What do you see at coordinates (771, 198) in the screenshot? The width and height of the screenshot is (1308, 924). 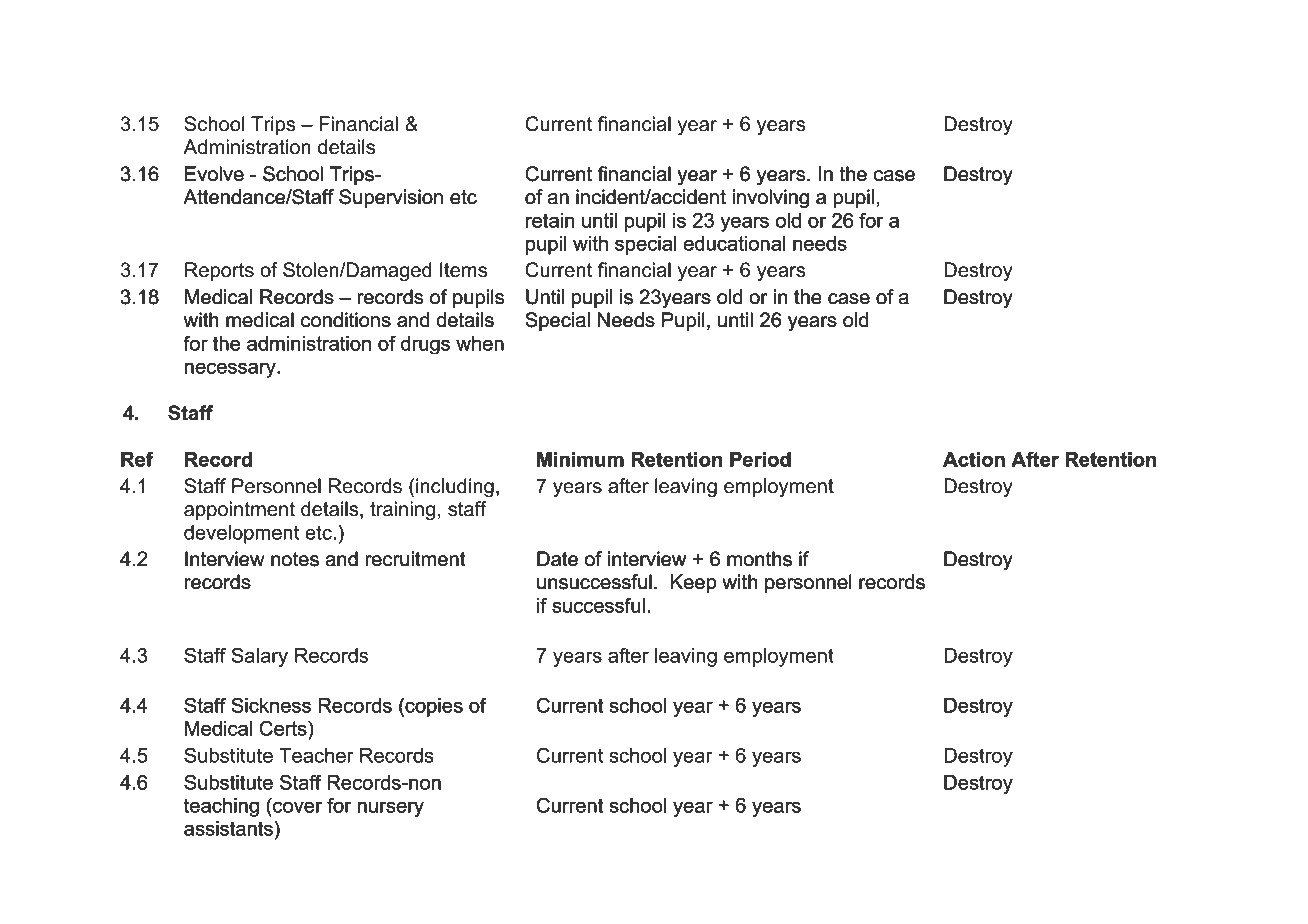 I see `involving` at bounding box center [771, 198].
